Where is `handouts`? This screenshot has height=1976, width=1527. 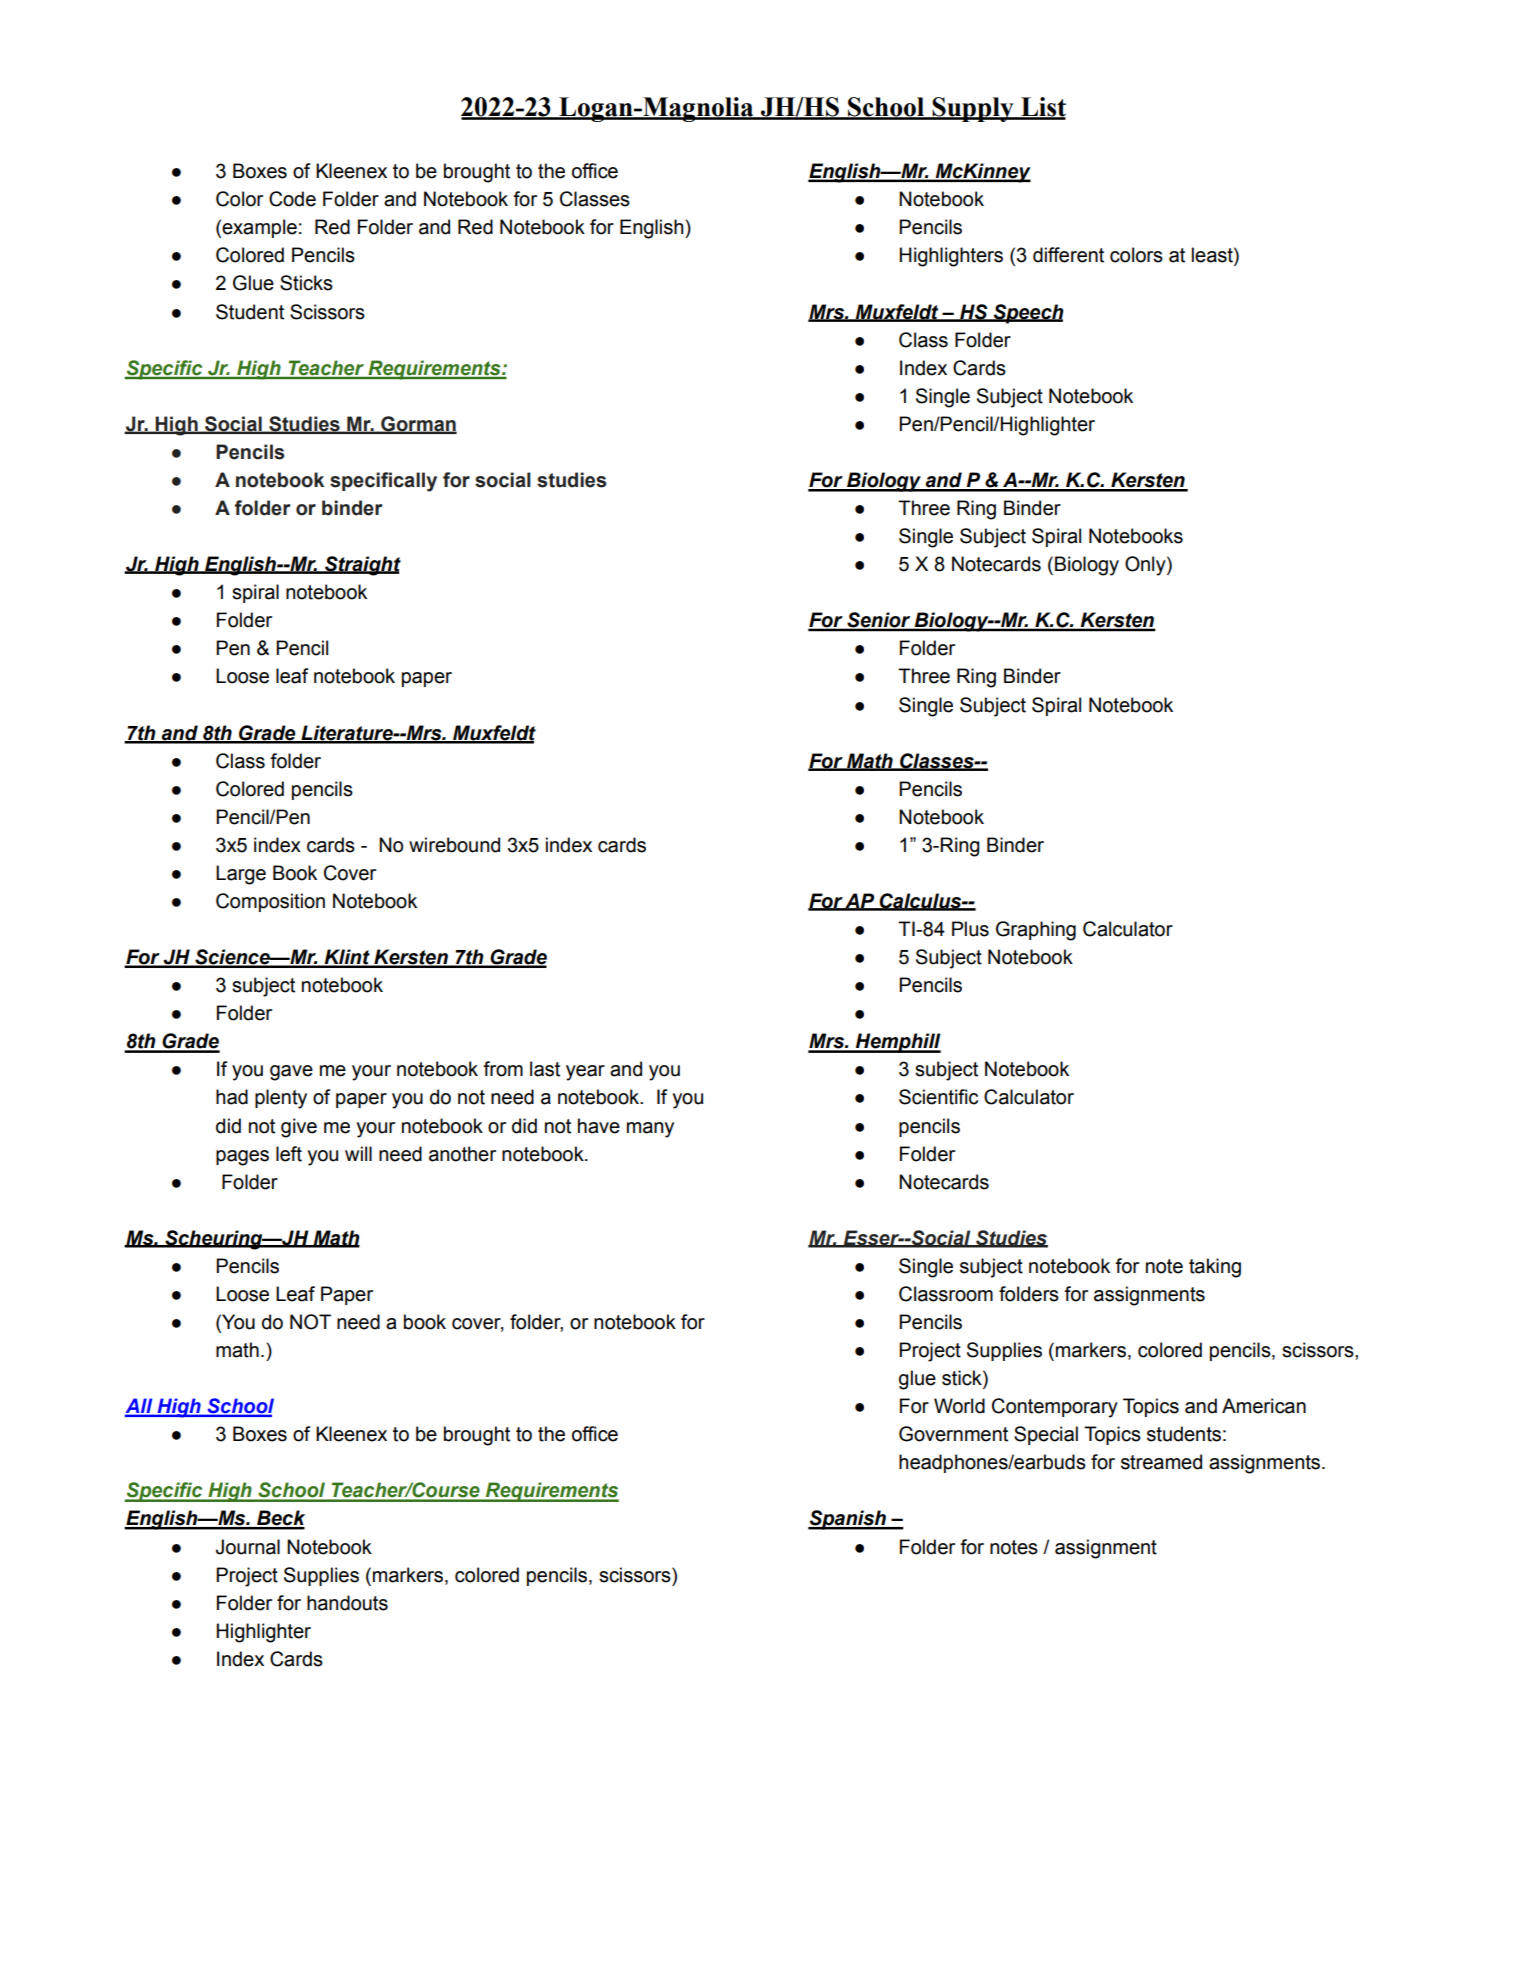
handouts is located at coordinates (347, 1603).
